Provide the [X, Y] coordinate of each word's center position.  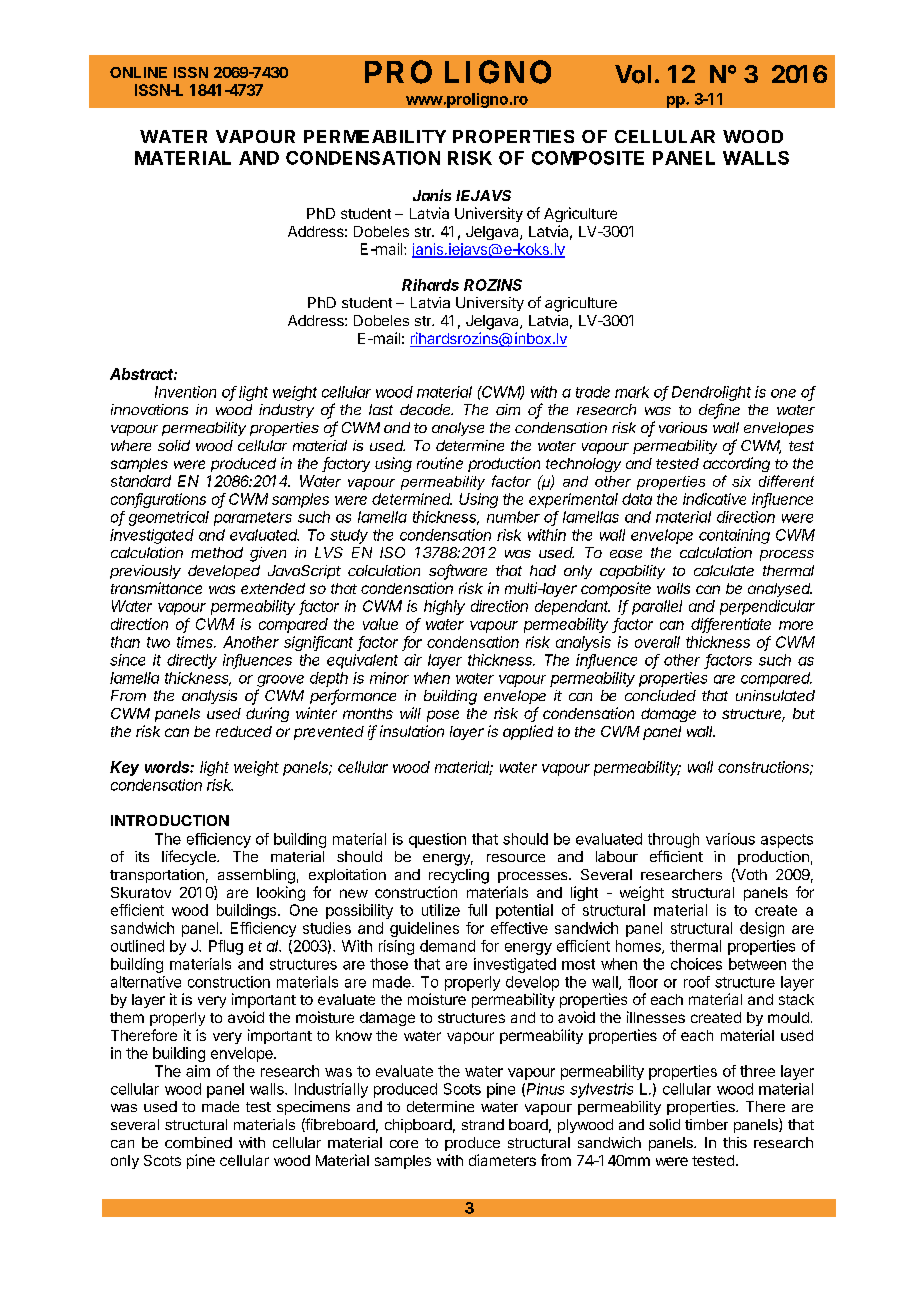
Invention [185, 392]
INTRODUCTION [170, 820]
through [673, 840]
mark [632, 392]
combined [198, 1142]
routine [440, 463]
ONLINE [138, 72]
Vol [633, 74]
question [437, 840]
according [736, 464]
